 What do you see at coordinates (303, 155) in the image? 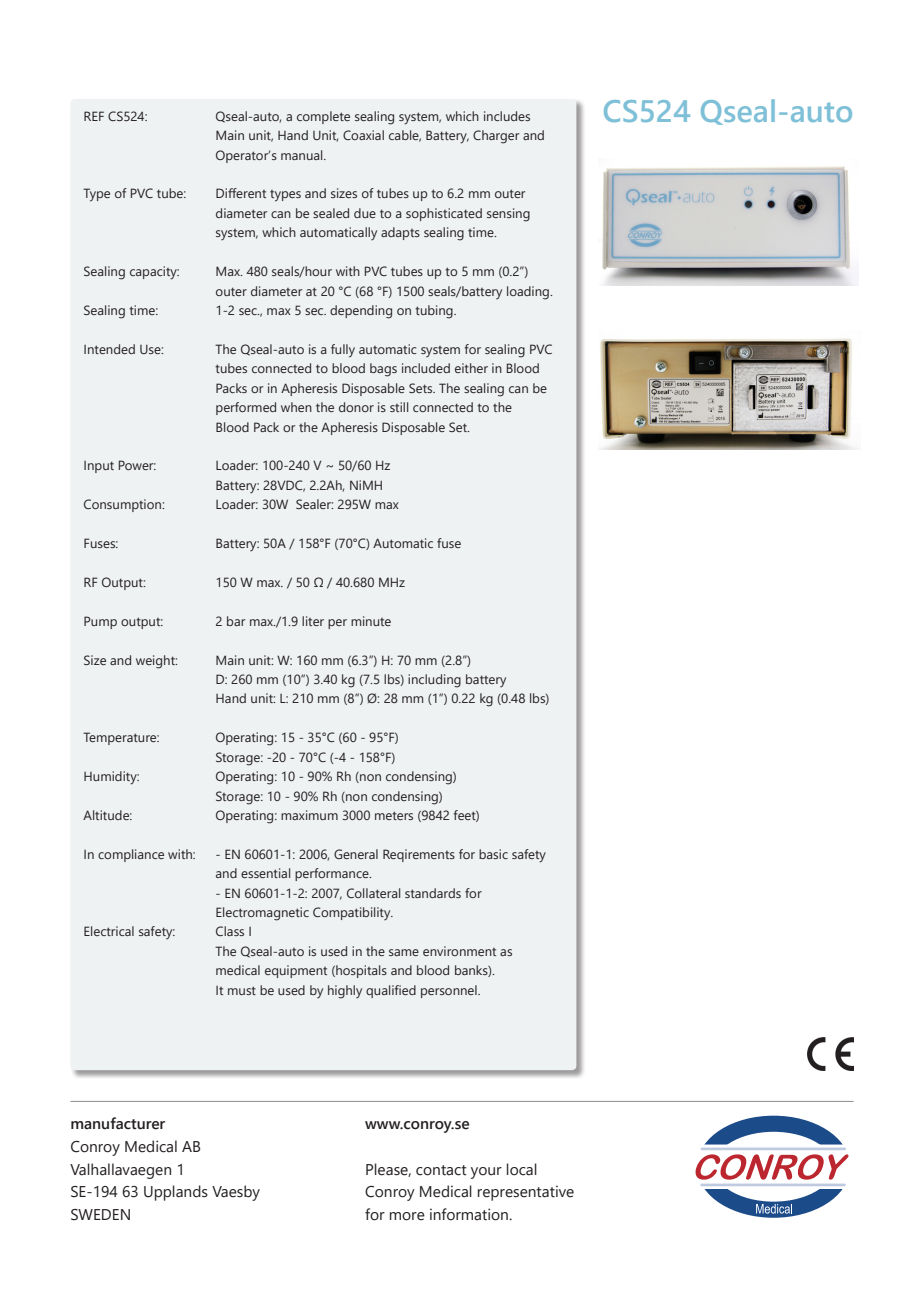
I see `manual` at bounding box center [303, 155].
